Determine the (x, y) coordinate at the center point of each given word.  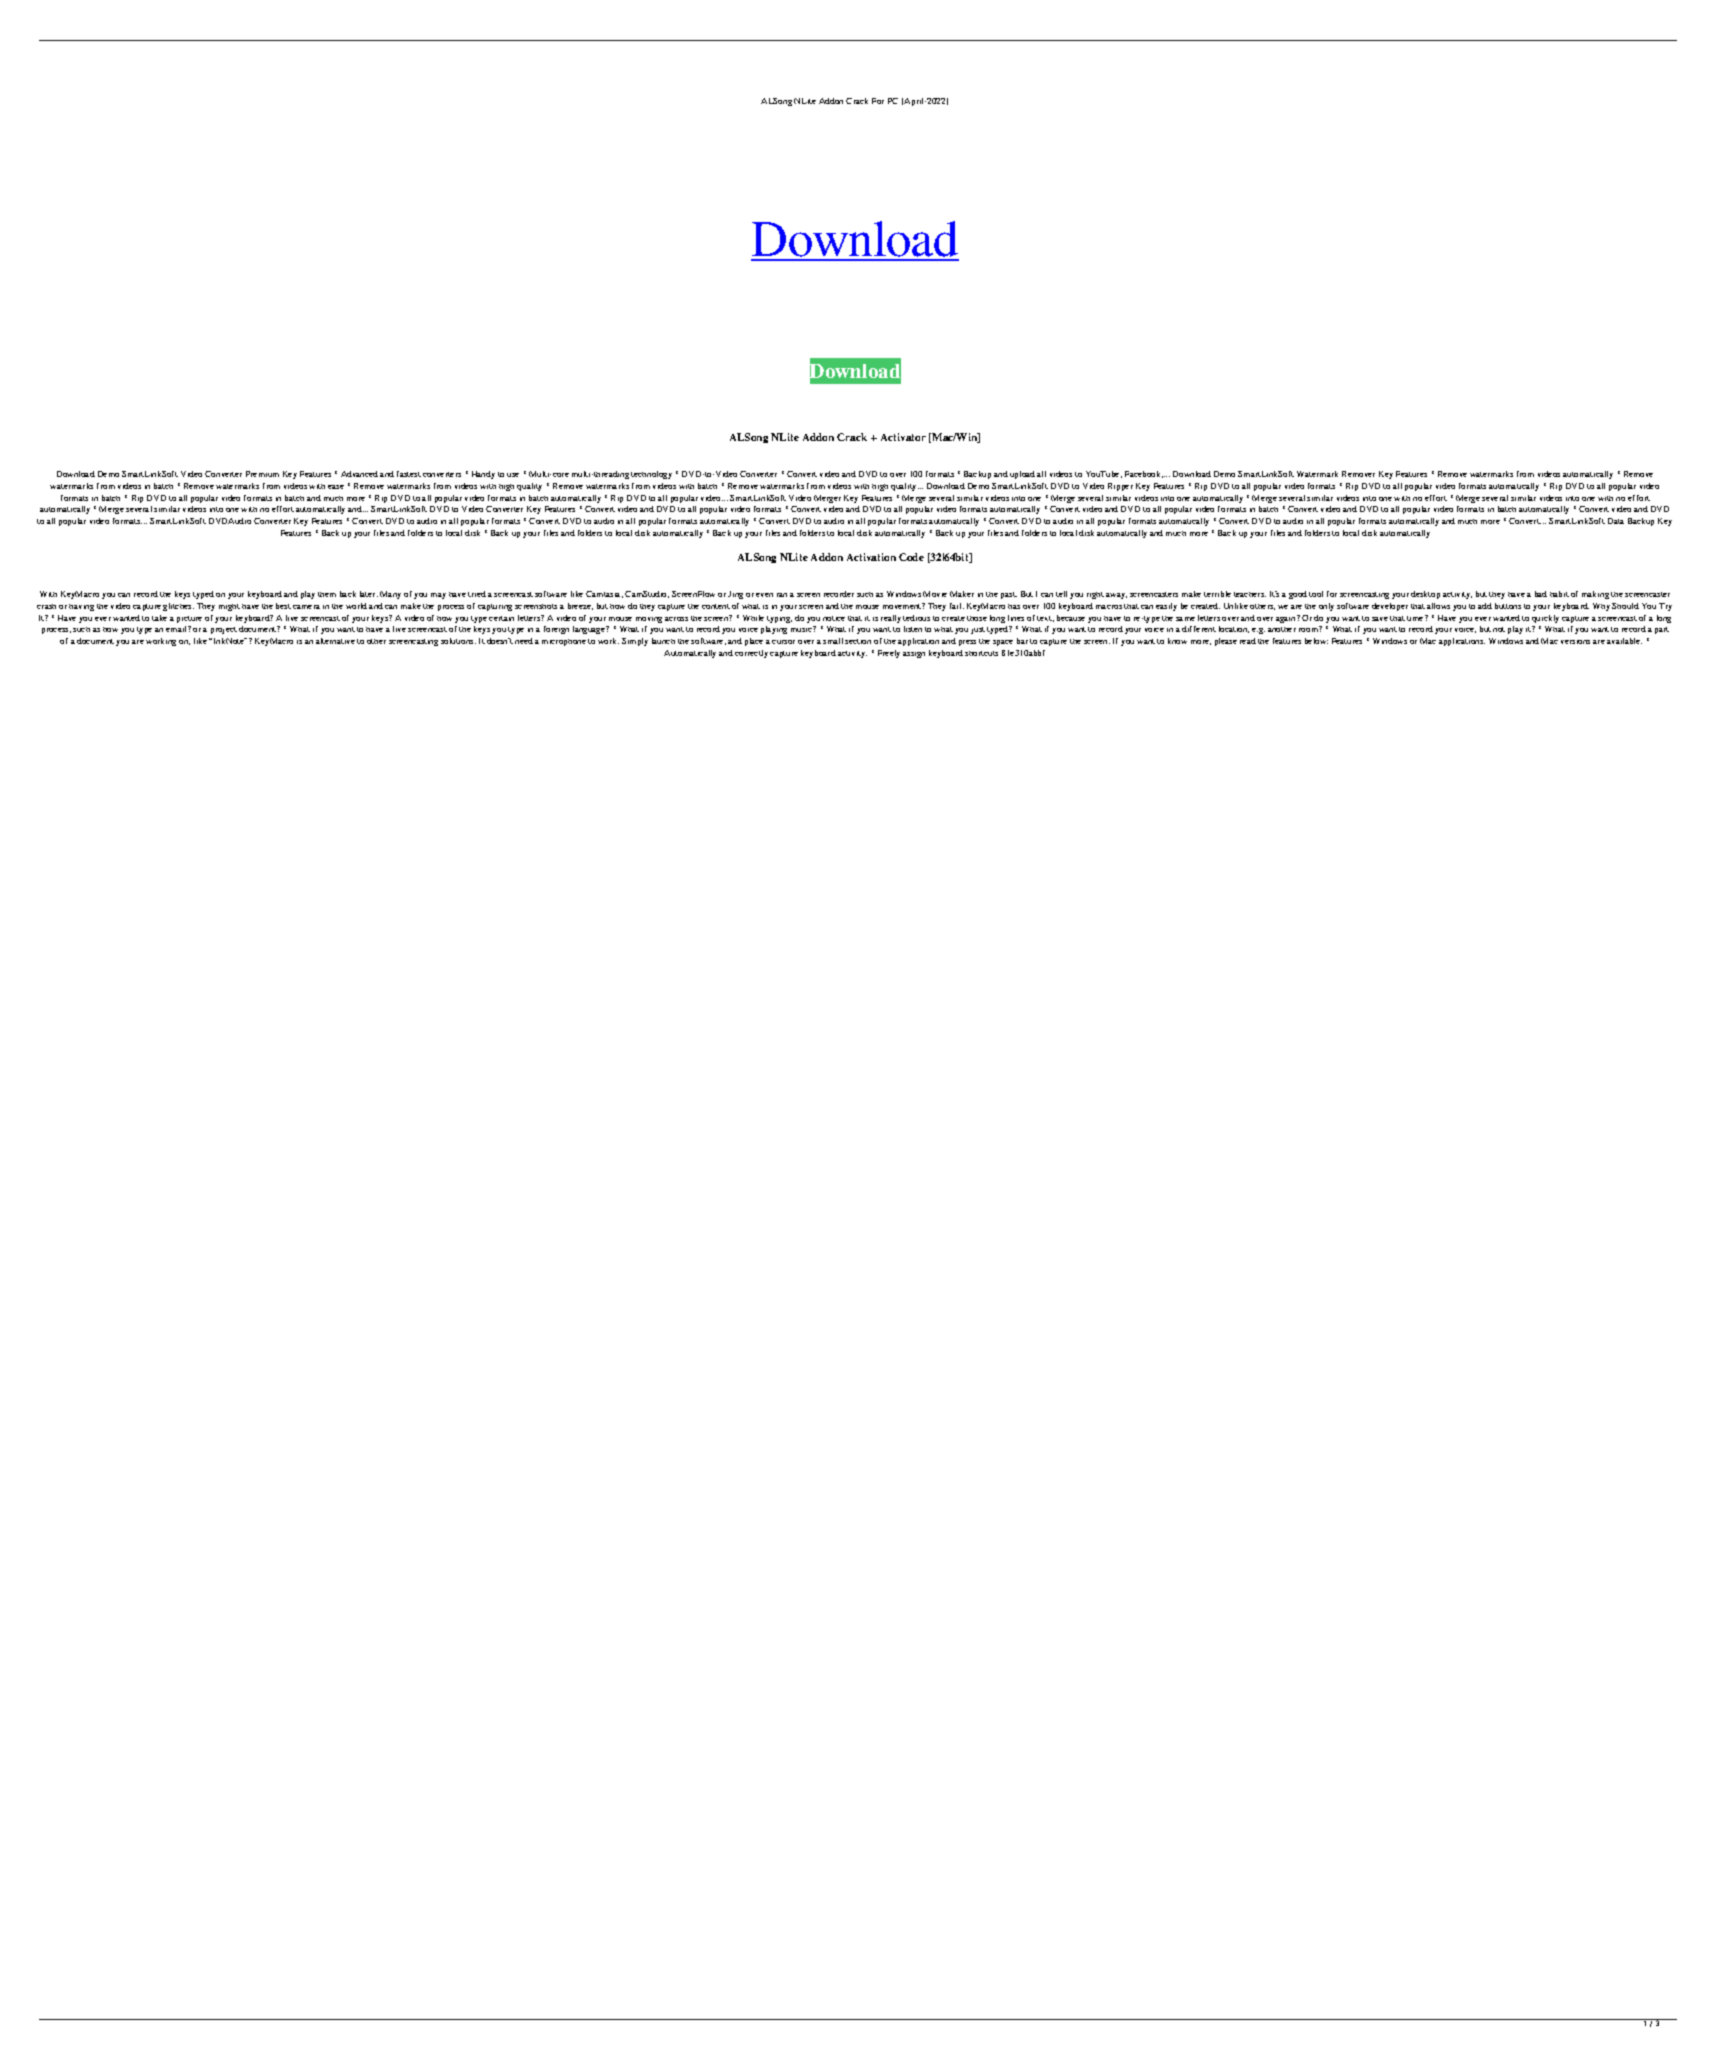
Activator (903, 437)
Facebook (1144, 474)
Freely (889, 654)
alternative (335, 641)
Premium (262, 474)
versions (1575, 642)
